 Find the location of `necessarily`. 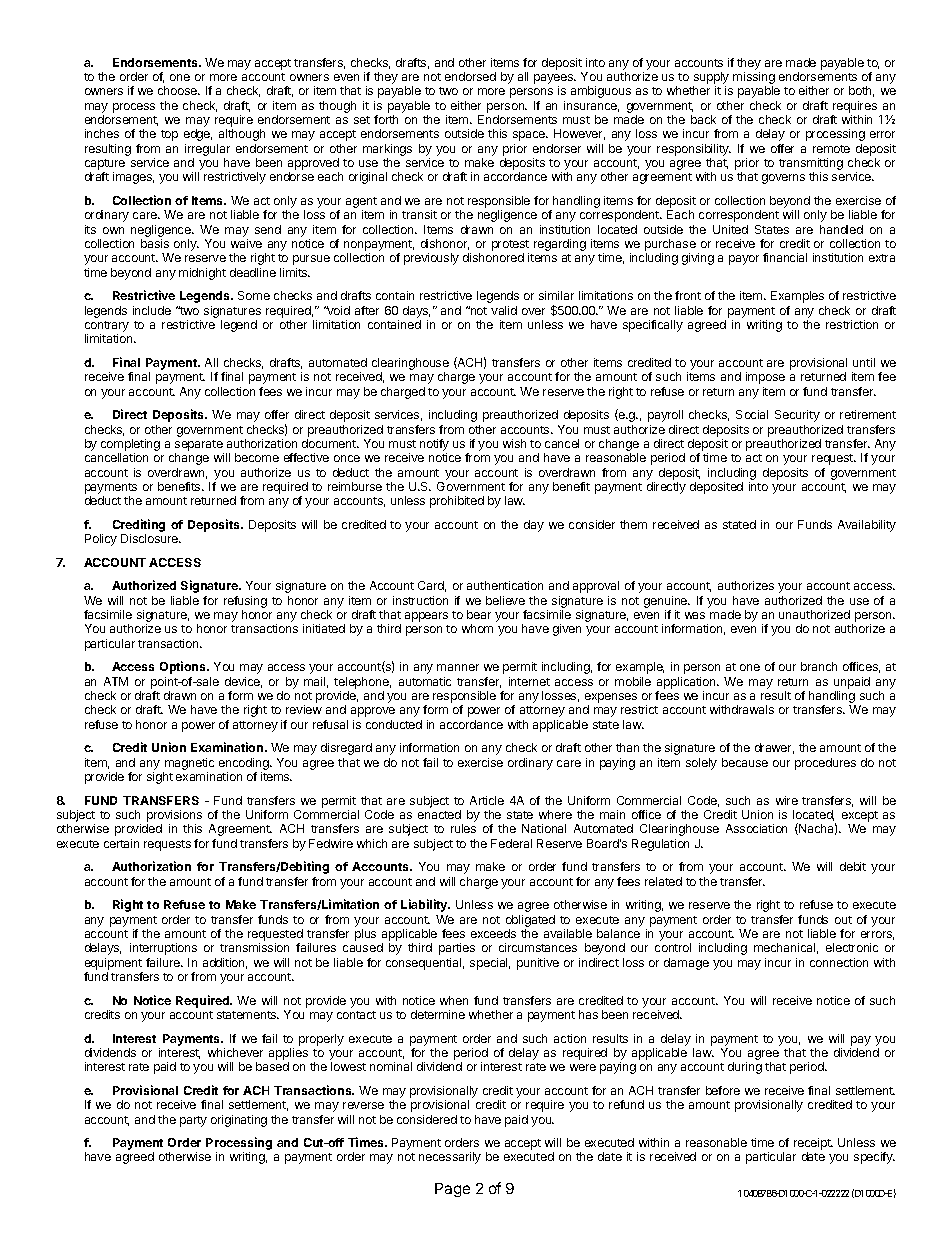

necessarily is located at coordinates (450, 1158).
